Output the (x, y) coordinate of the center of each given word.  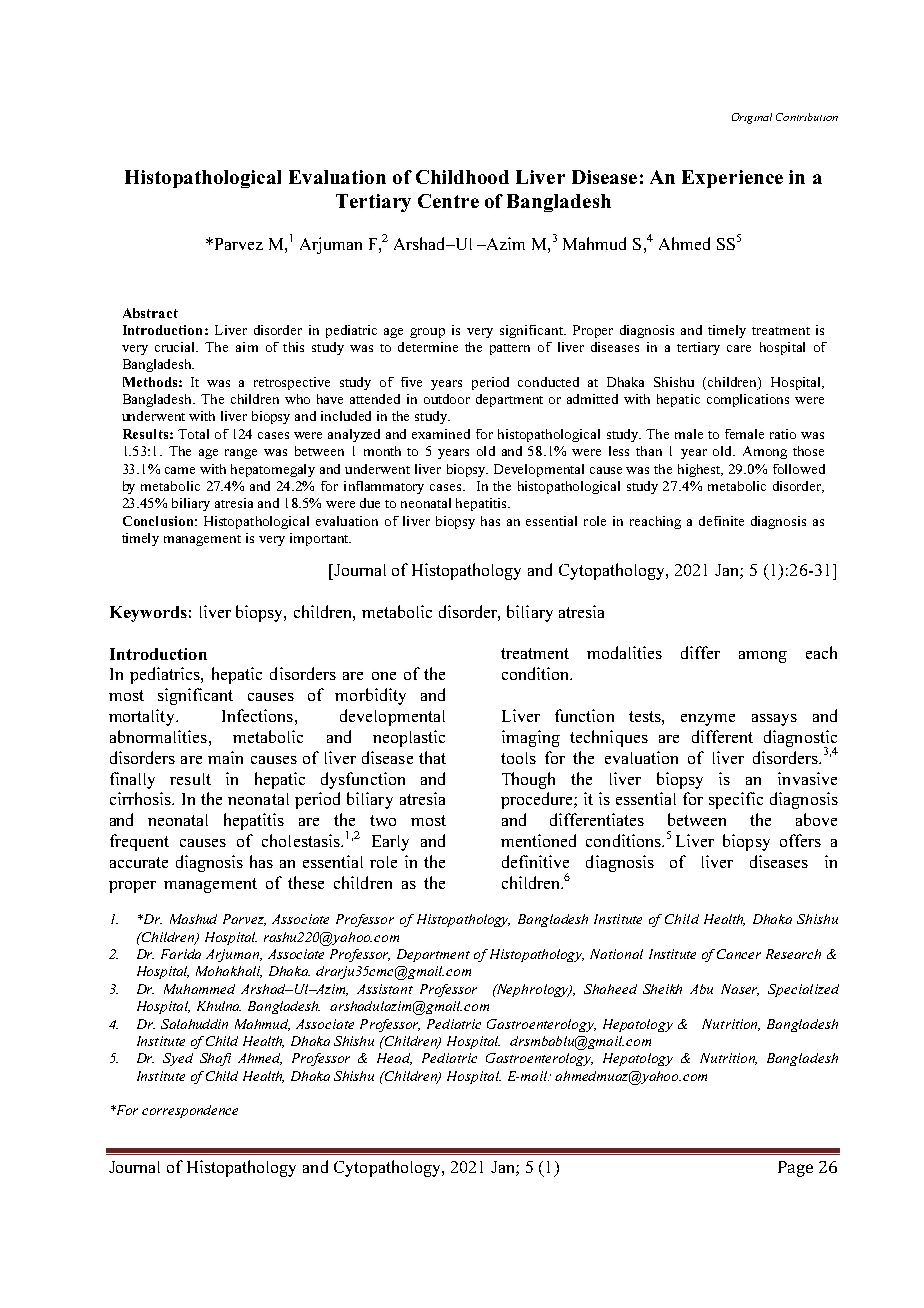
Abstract (150, 313)
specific (736, 800)
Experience (732, 179)
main (225, 757)
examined (441, 434)
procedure (538, 800)
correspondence (190, 1111)
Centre (448, 201)
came (180, 470)
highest (700, 470)
